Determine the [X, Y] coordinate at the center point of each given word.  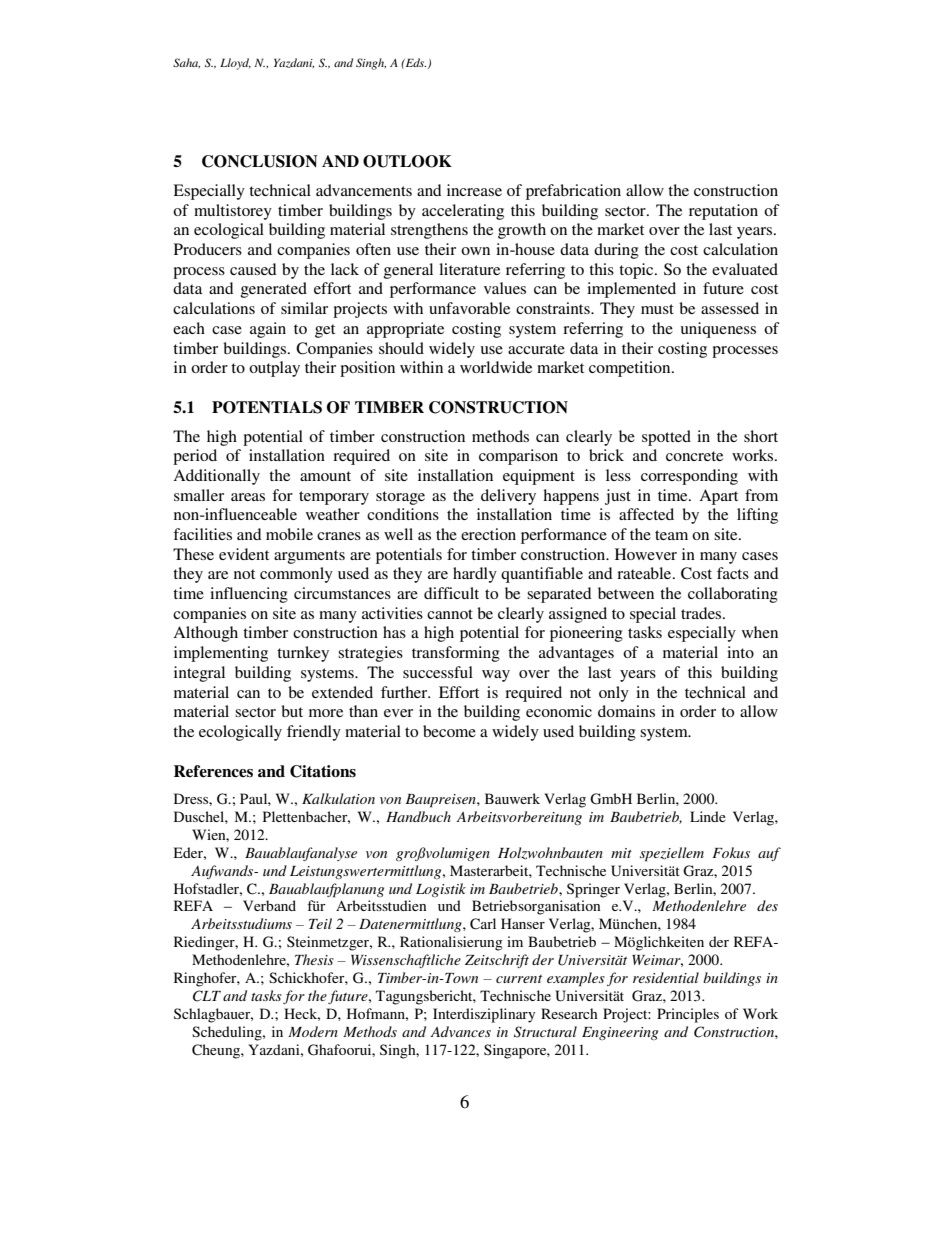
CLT [207, 996]
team [671, 535]
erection [488, 534]
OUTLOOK [407, 161]
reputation [723, 212]
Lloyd [235, 64]
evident [244, 554]
